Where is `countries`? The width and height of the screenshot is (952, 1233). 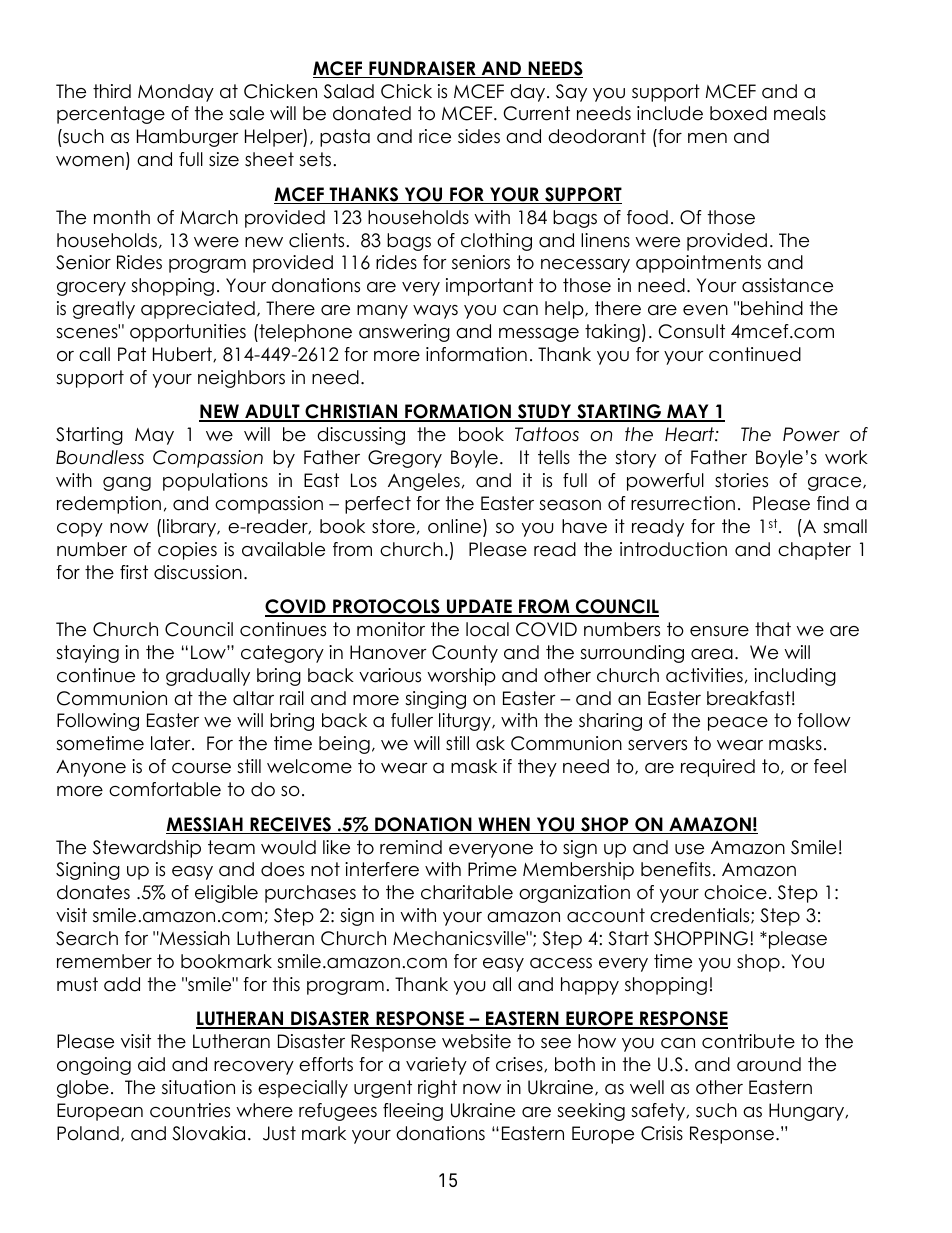 countries is located at coordinates (190, 1110).
